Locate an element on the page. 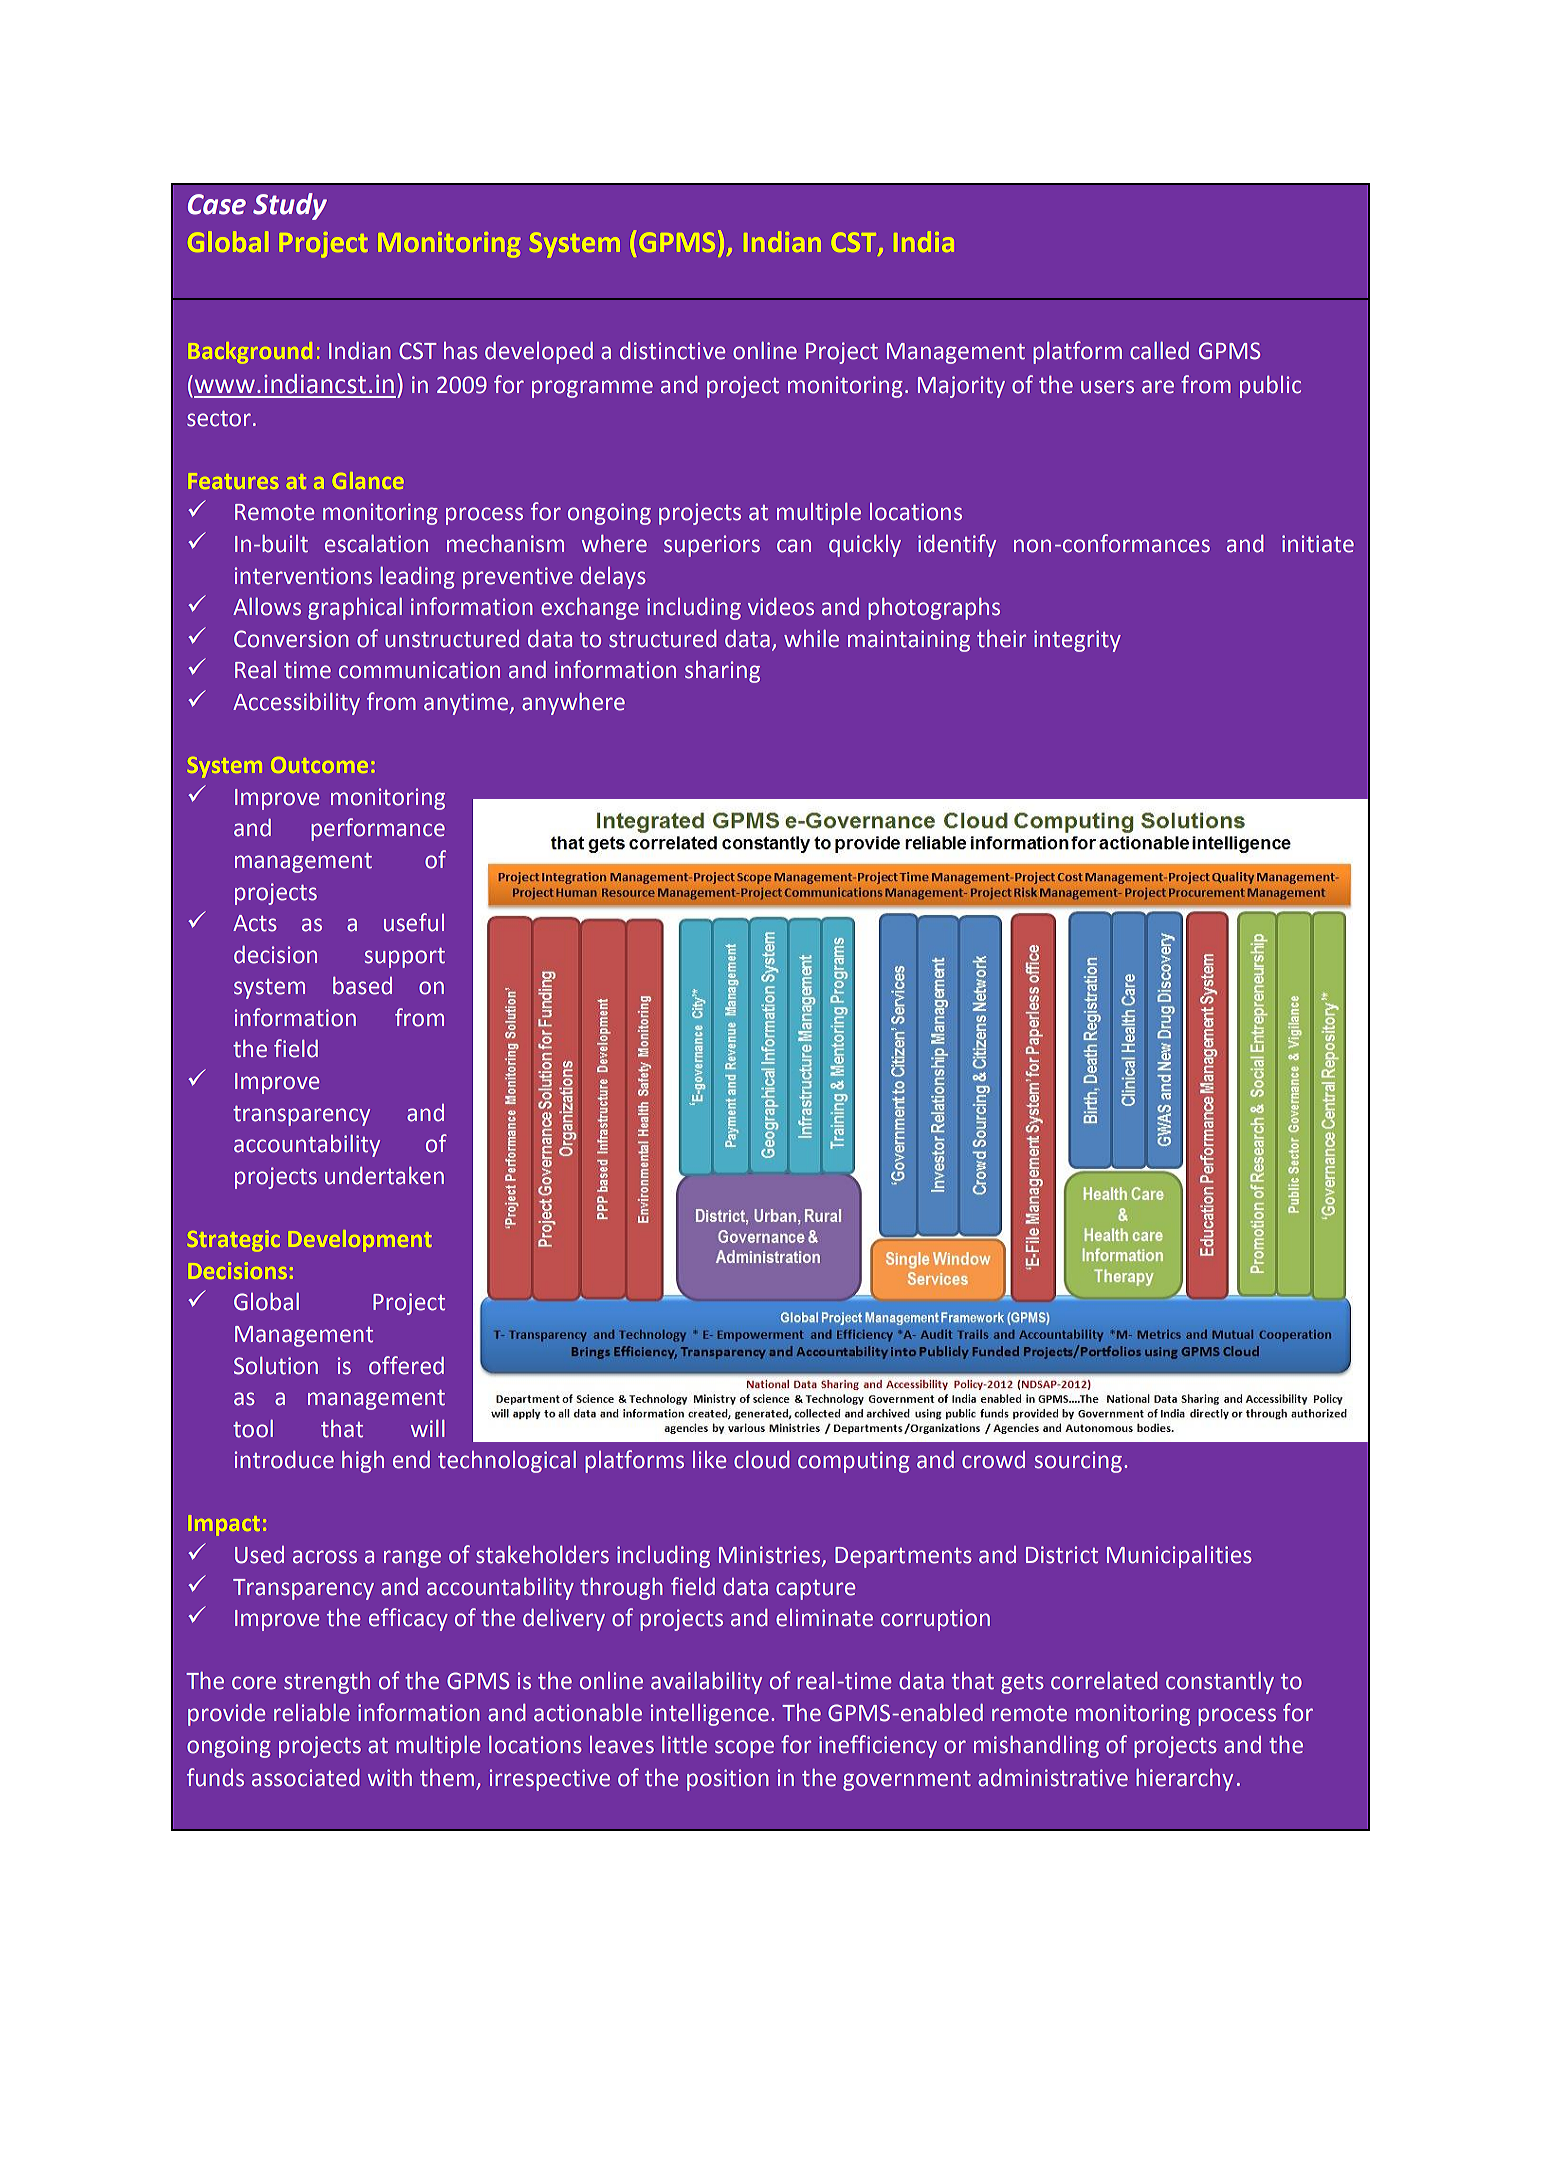 The height and width of the page is (2179, 1541). based is located at coordinates (362, 986).
